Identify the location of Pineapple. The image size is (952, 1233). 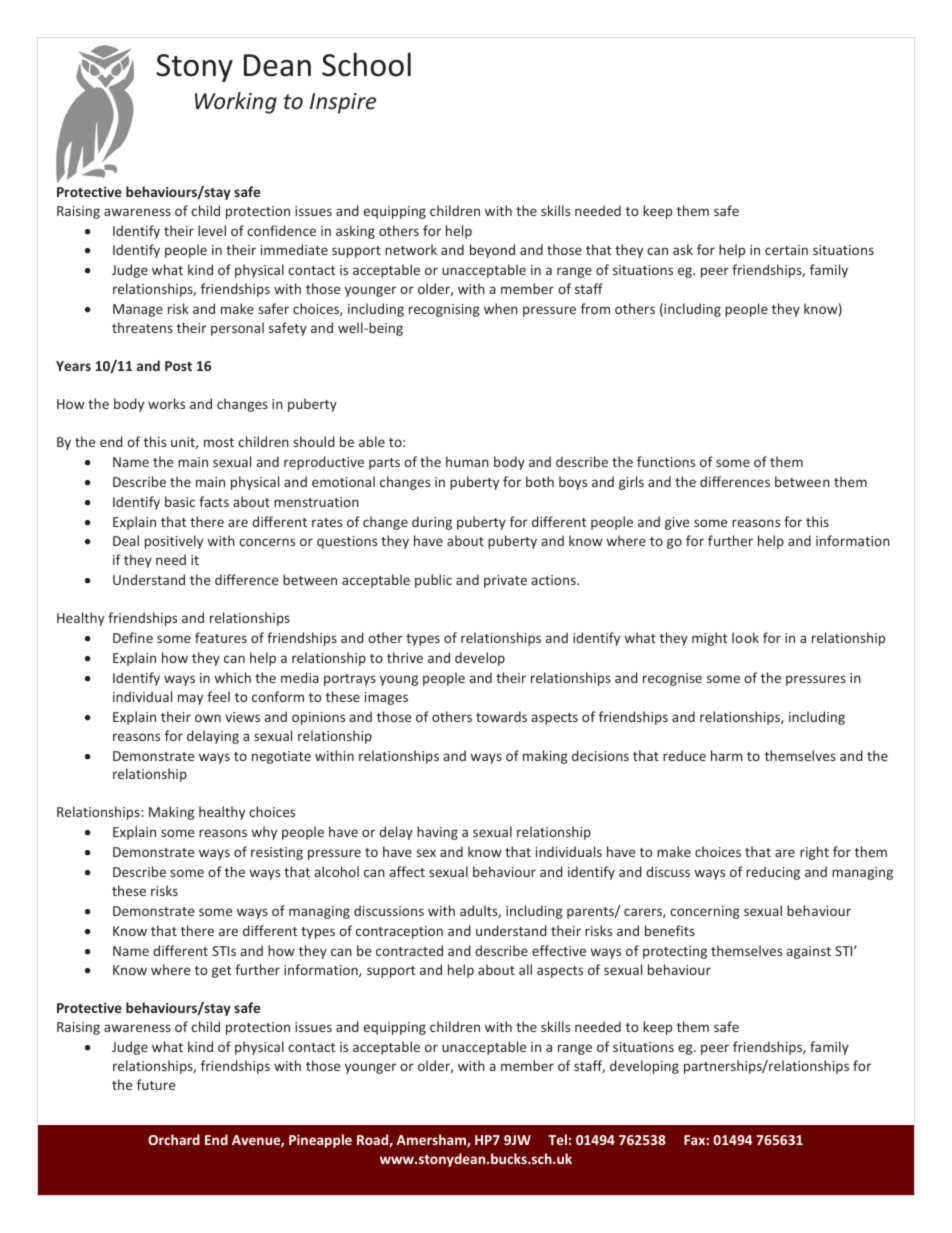
(320, 1141).
